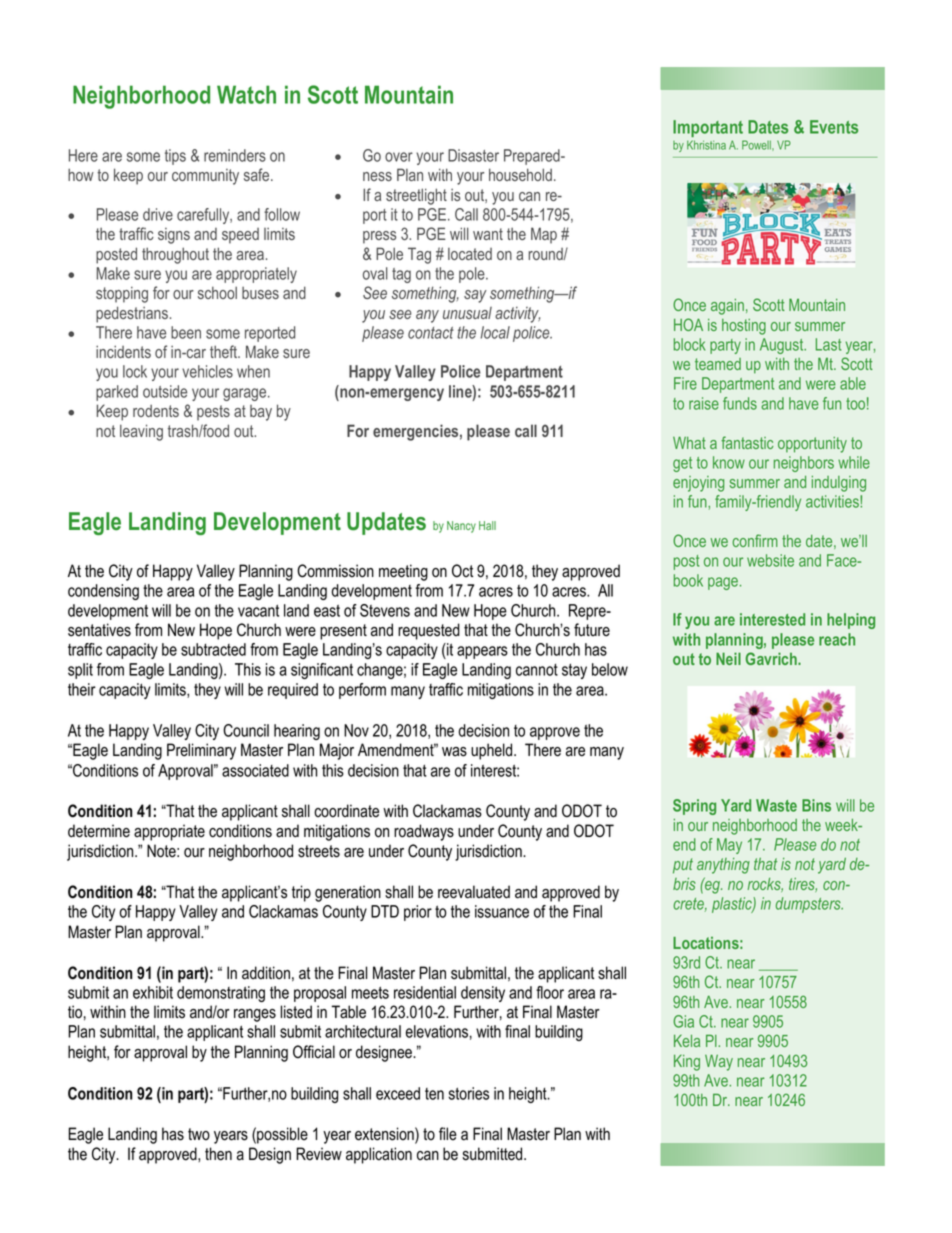  I want to click on two, so click(199, 1134).
